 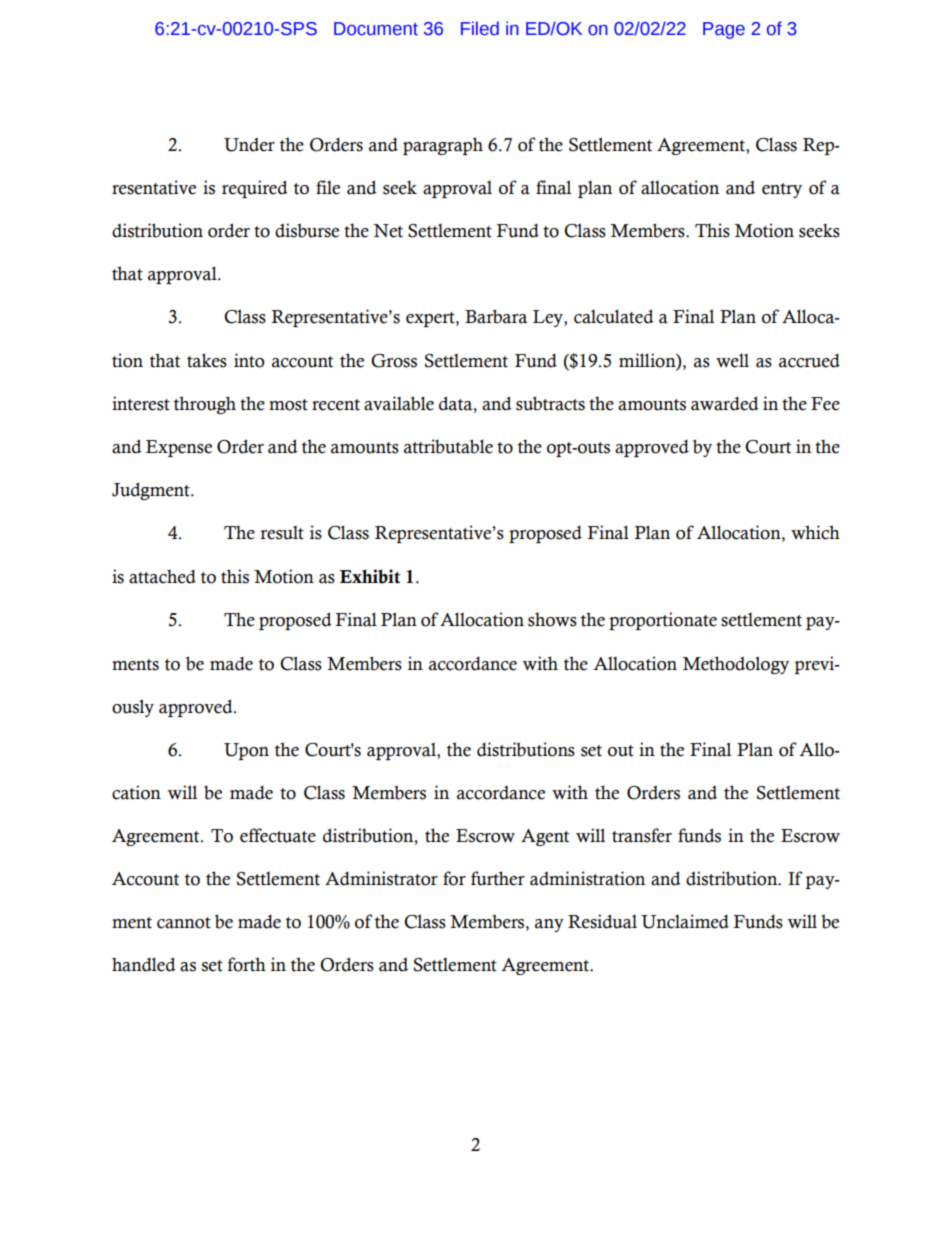 I want to click on Page, so click(x=724, y=30).
